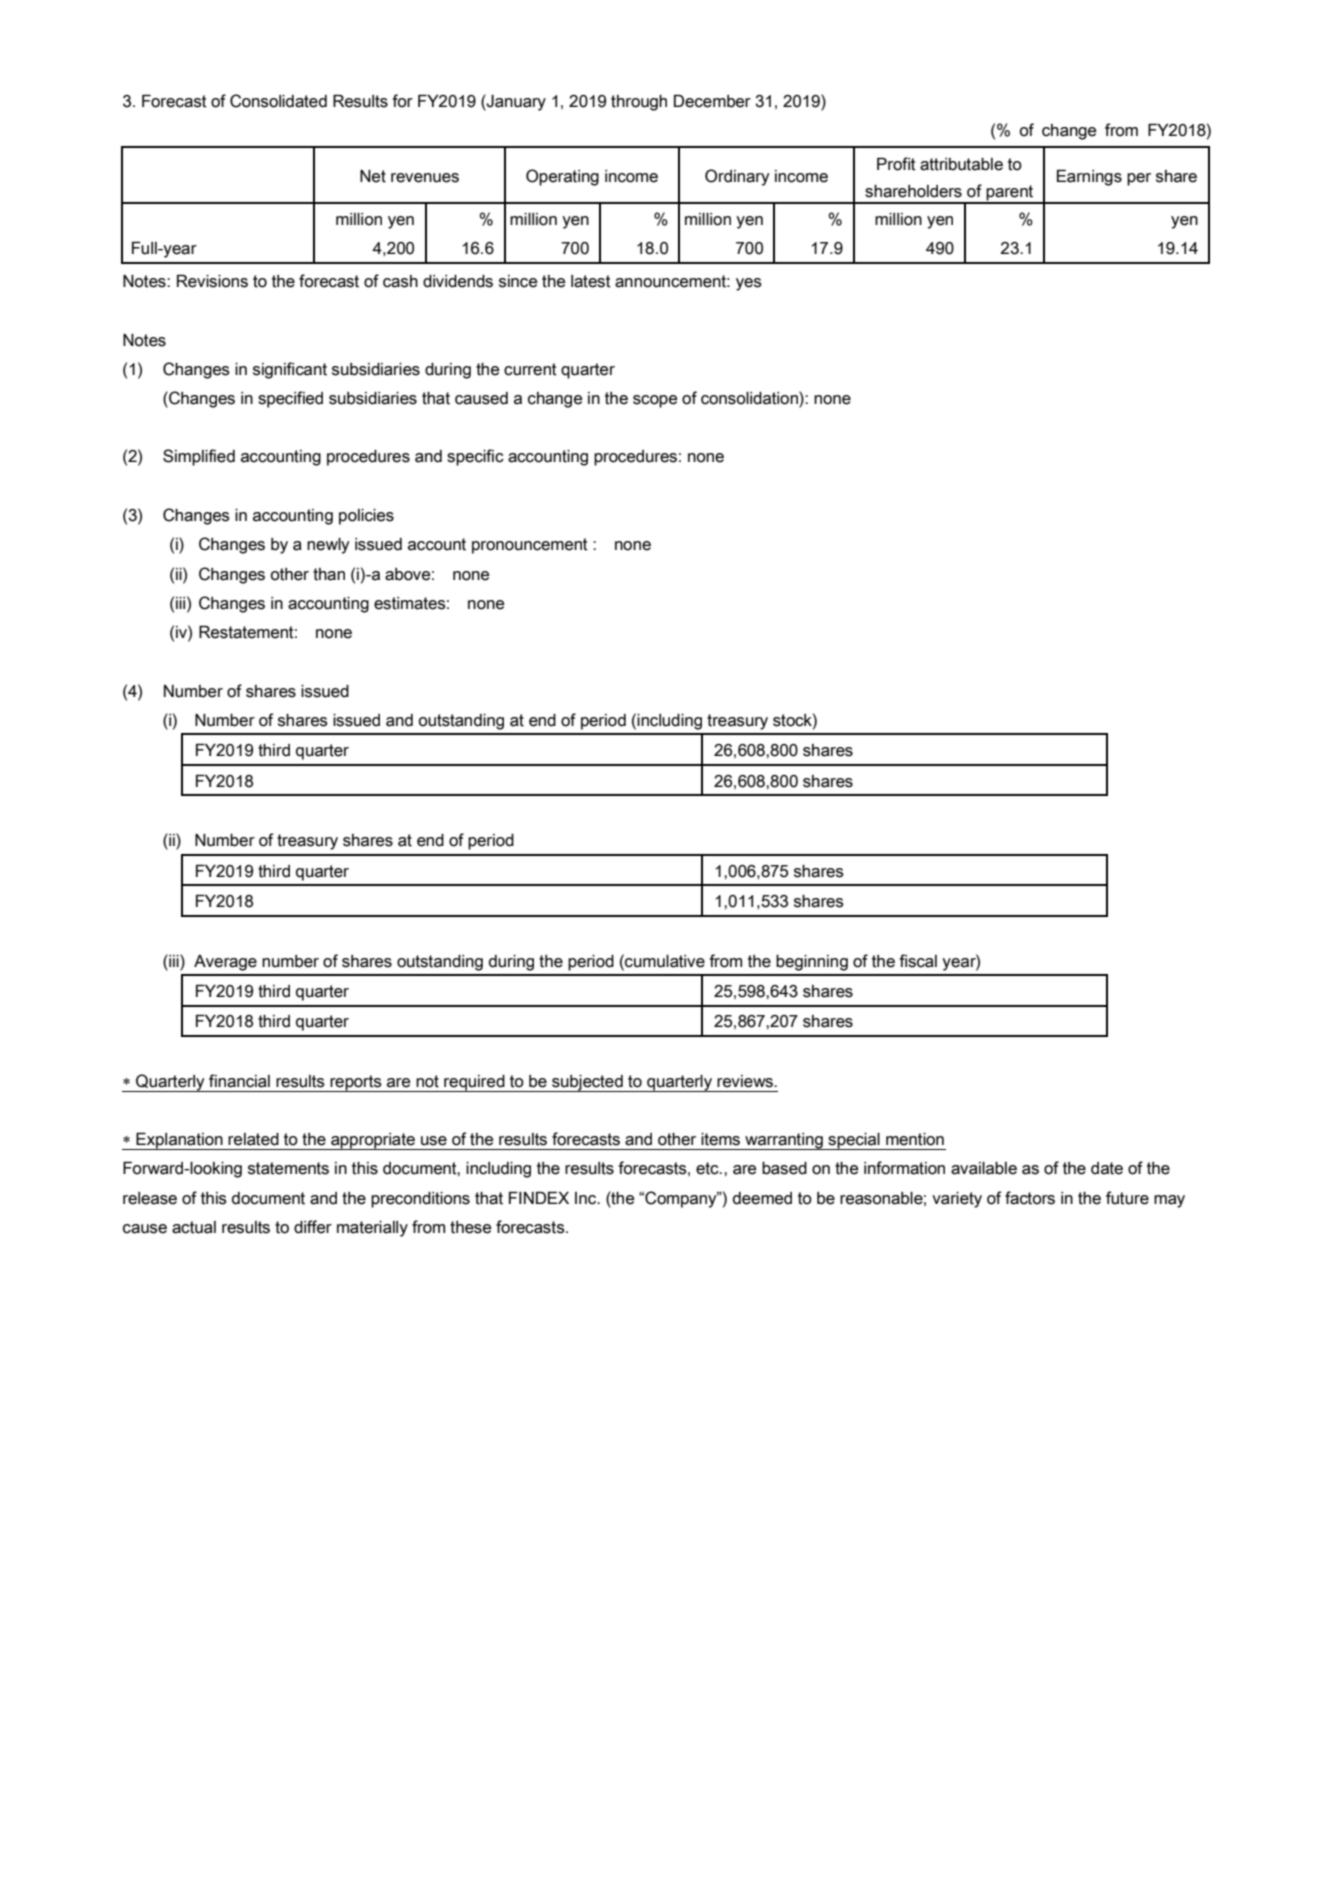 The image size is (1332, 1884). I want to click on than, so click(329, 574).
